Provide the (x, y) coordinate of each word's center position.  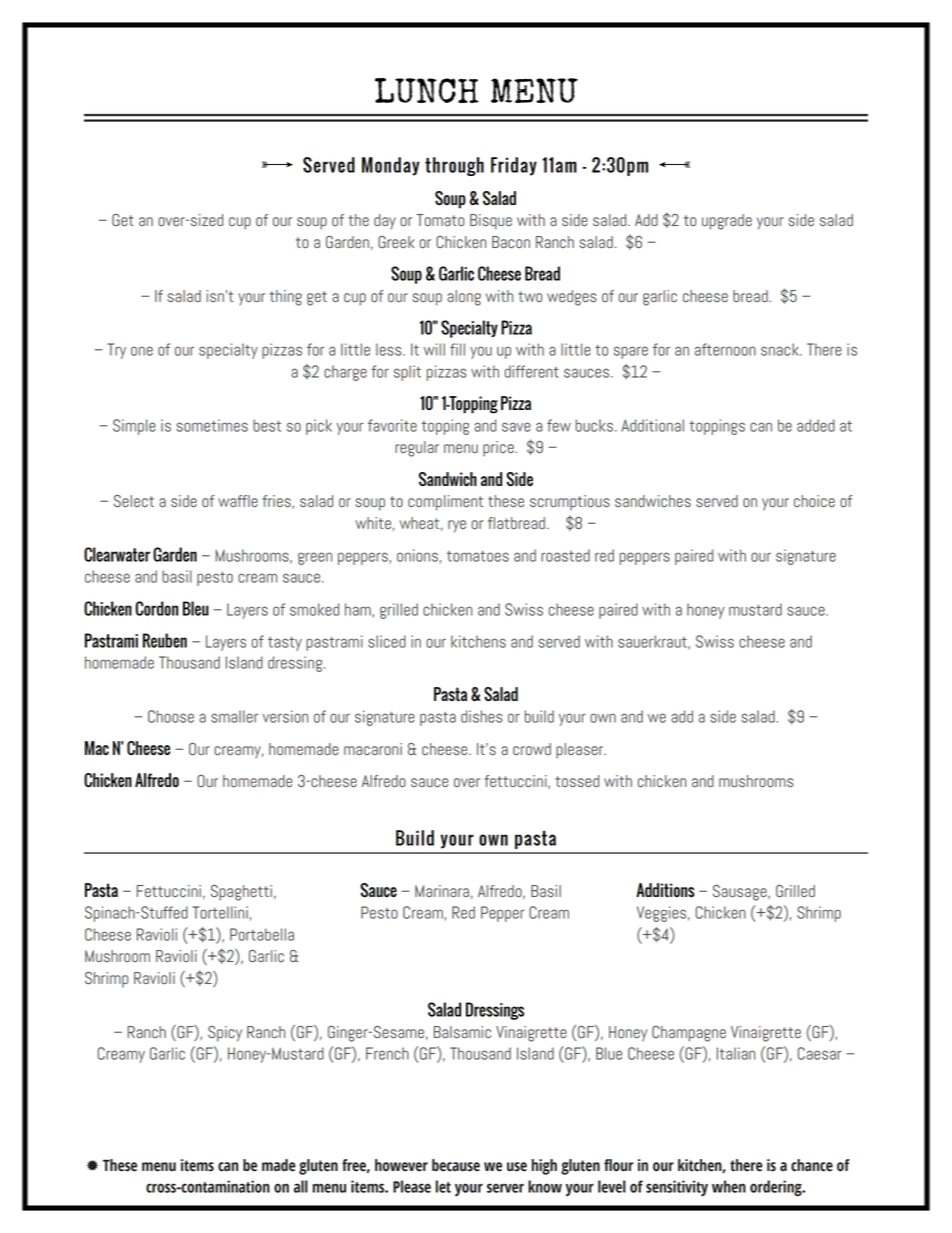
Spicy (225, 1034)
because (456, 1165)
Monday (390, 166)
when (729, 1186)
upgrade (727, 222)
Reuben (165, 640)
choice (814, 501)
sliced (387, 641)
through (454, 166)
